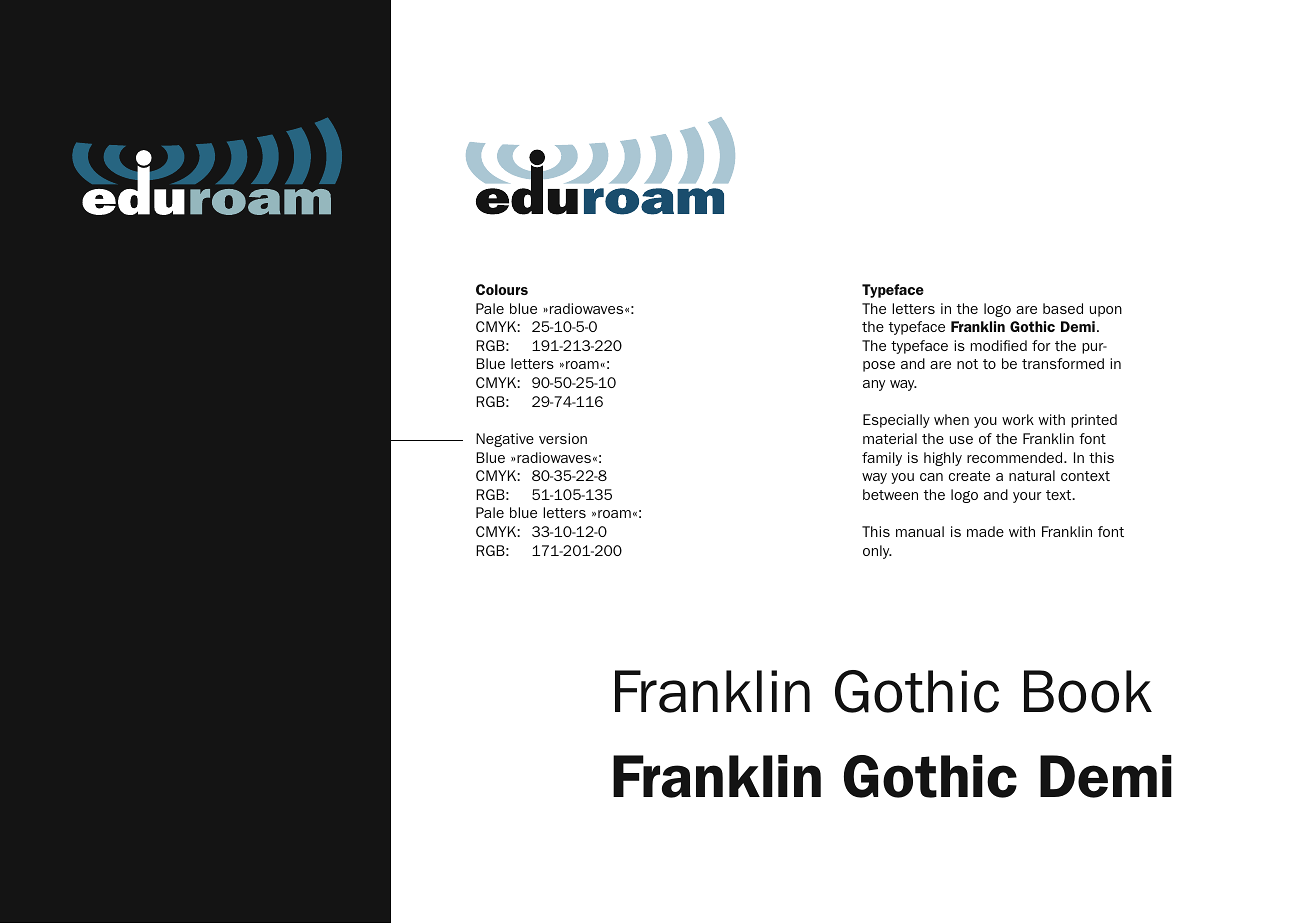 This document has width=1308, height=924. I want to click on manual, so click(920, 531).
